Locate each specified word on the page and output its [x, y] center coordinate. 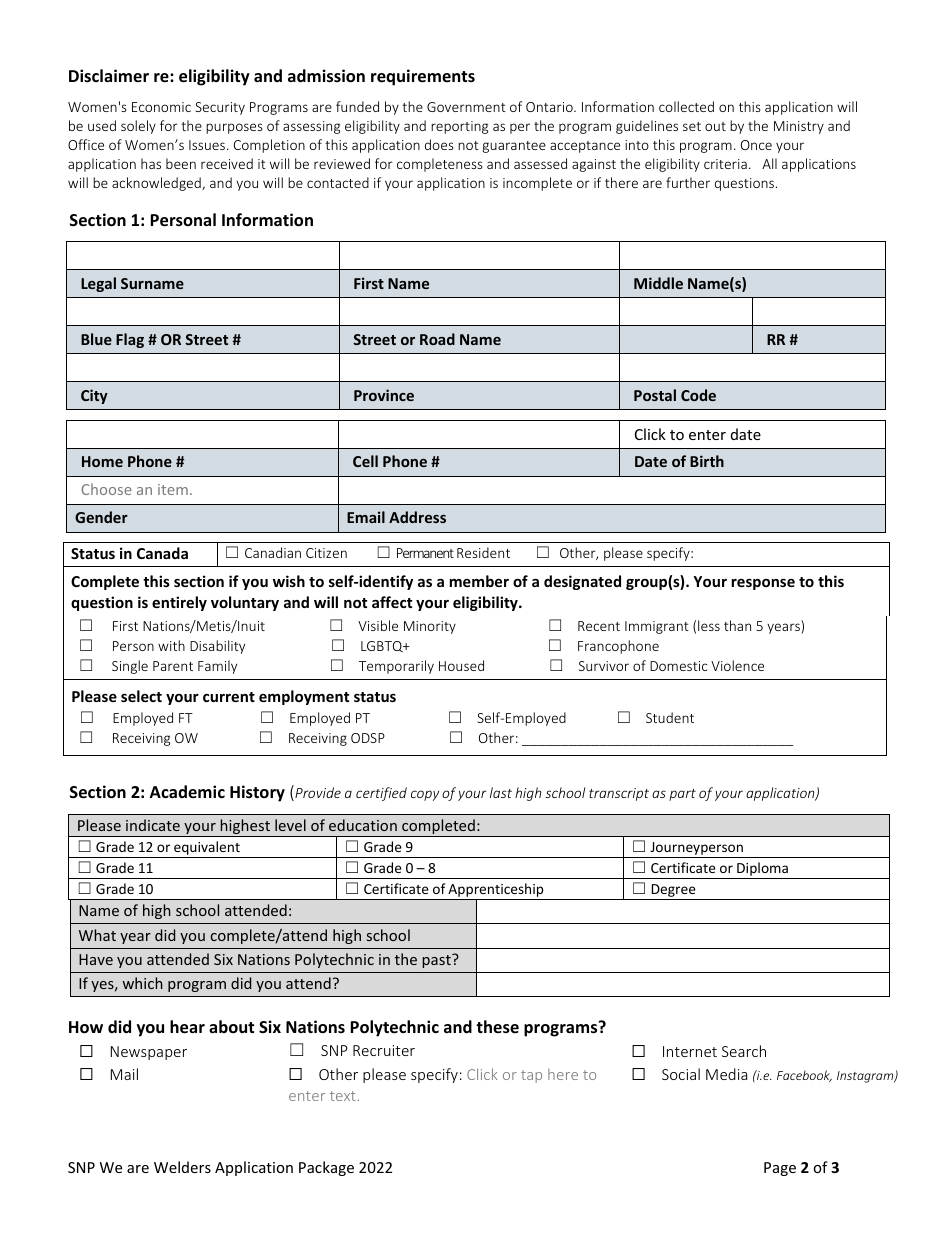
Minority [430, 627]
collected [686, 106]
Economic [161, 107]
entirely [179, 603]
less [709, 625]
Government [466, 107]
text [343, 1096]
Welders [182, 1167]
